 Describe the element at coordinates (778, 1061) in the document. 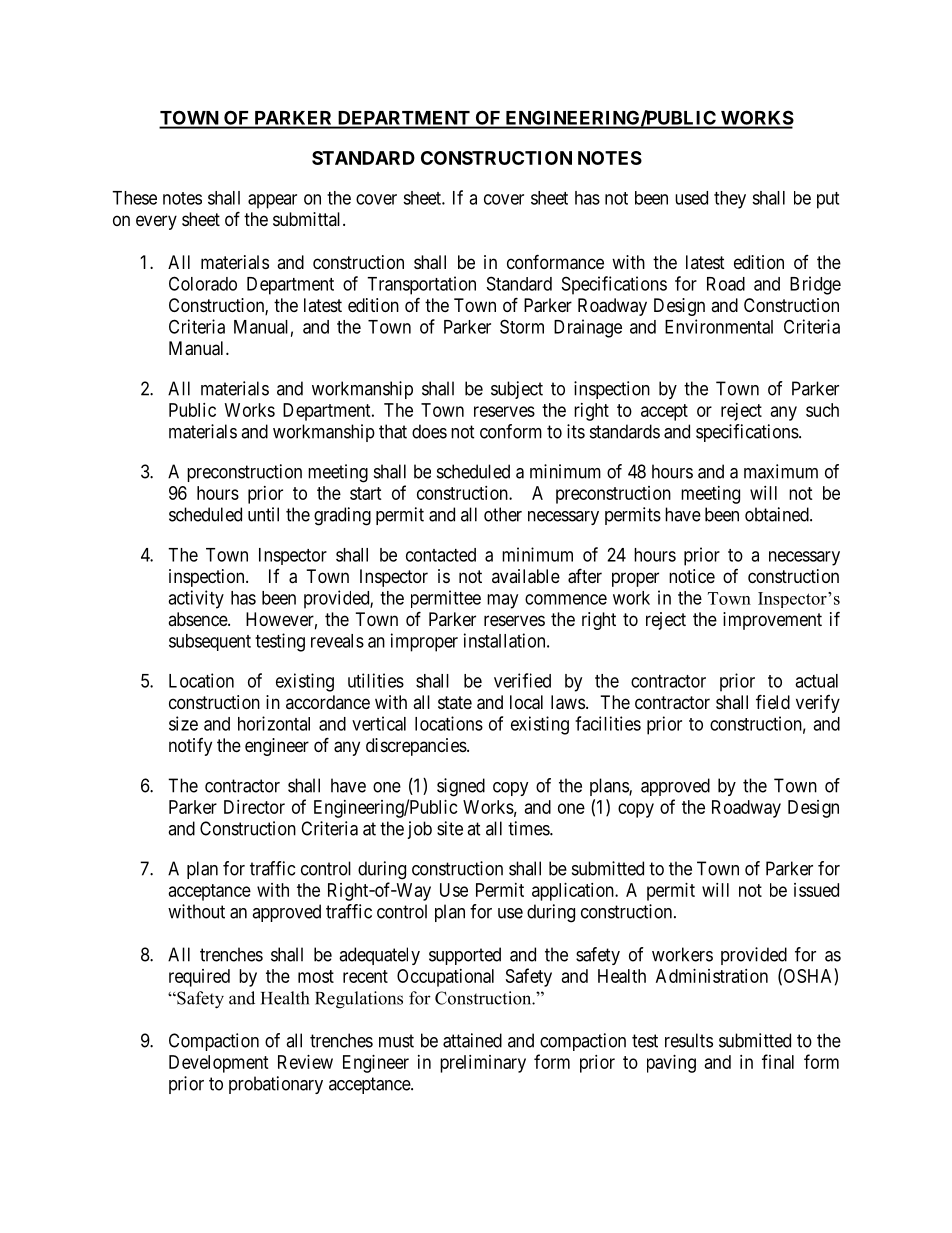

I see `final` at that location.
